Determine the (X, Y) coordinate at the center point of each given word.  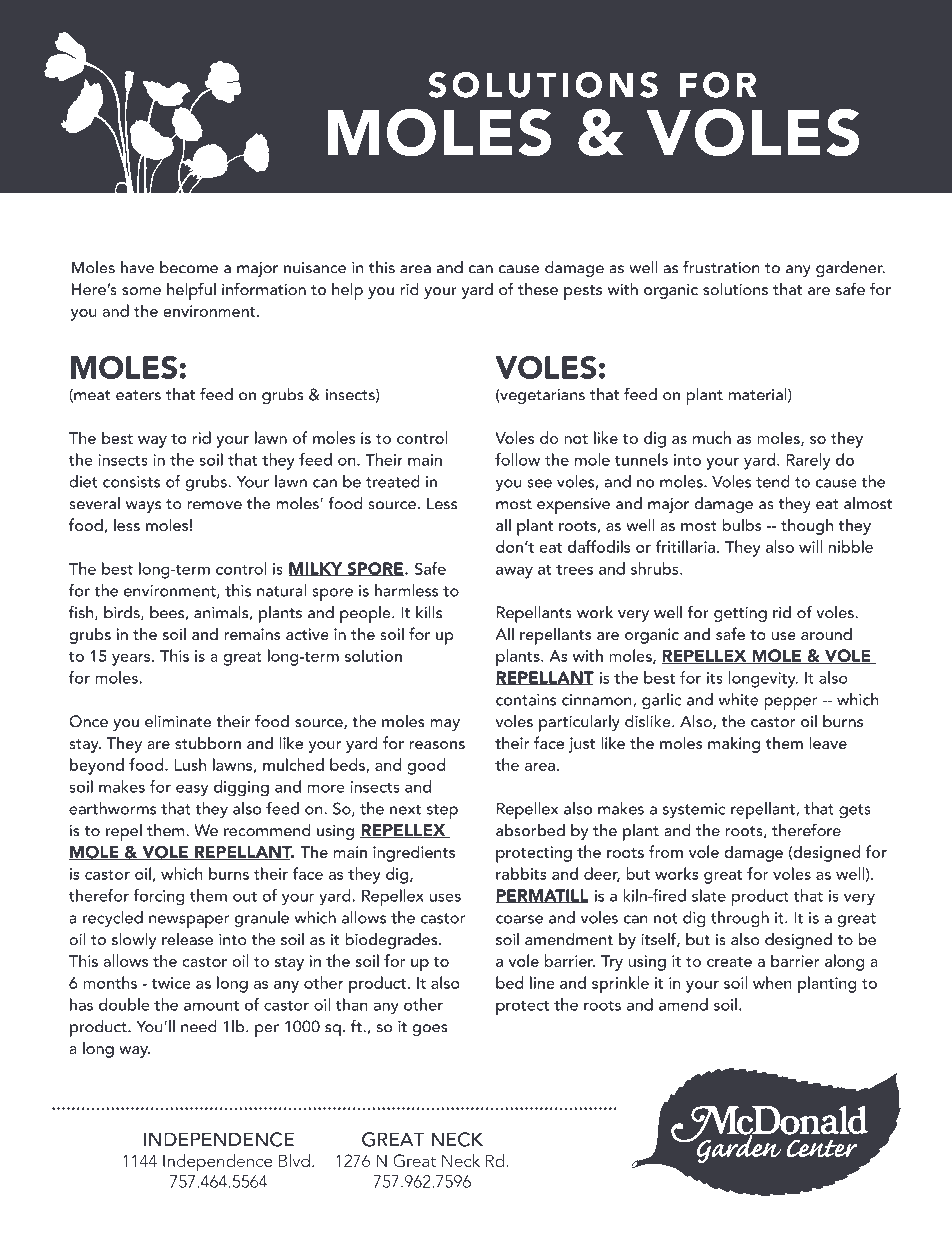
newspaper (189, 921)
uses (445, 897)
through (740, 919)
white (739, 699)
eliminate (178, 721)
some (141, 291)
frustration (721, 267)
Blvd (294, 1160)
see (539, 483)
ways (143, 507)
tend (773, 481)
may (445, 725)
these (538, 289)
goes (430, 1030)
